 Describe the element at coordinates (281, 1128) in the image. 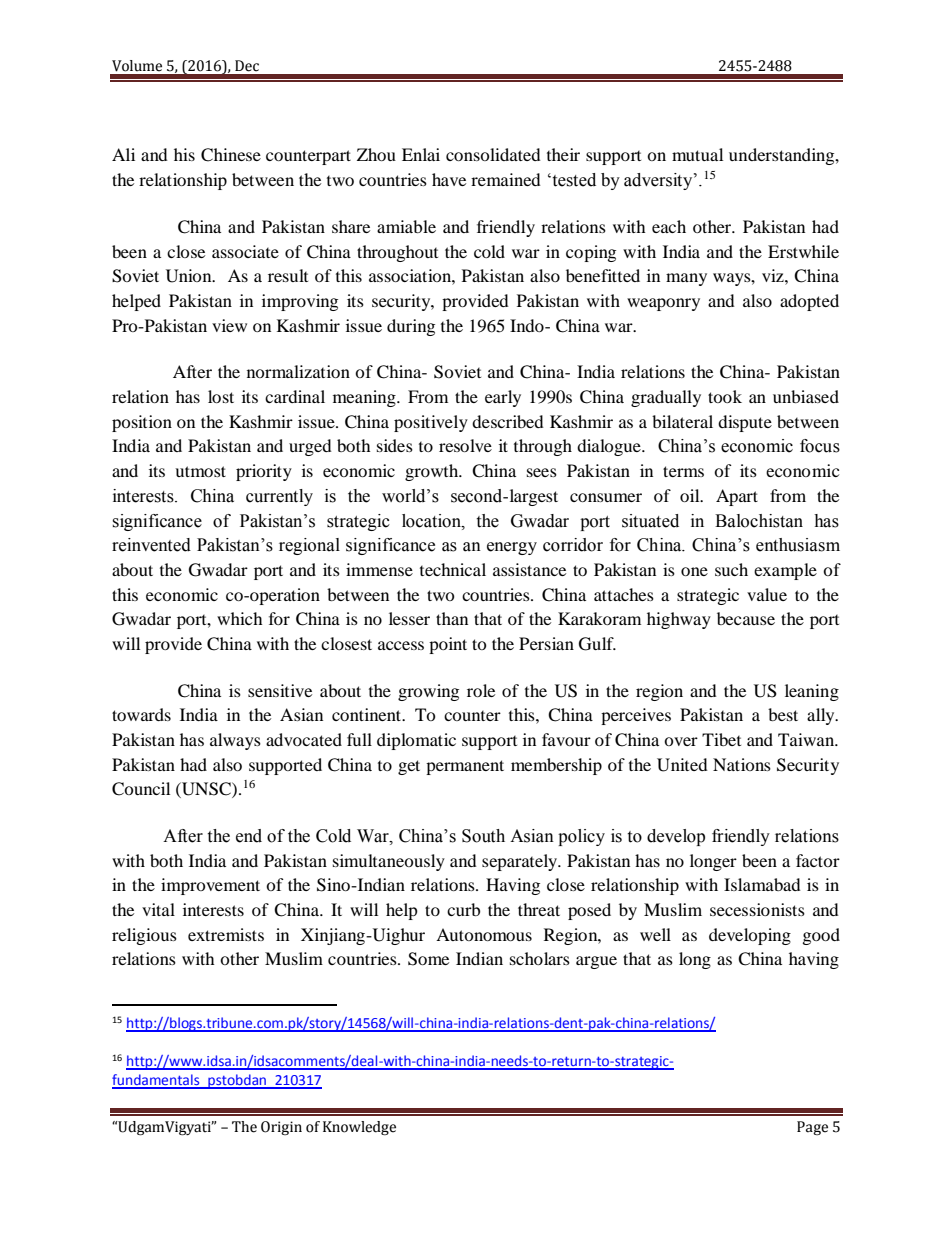

I see `Origin` at that location.
